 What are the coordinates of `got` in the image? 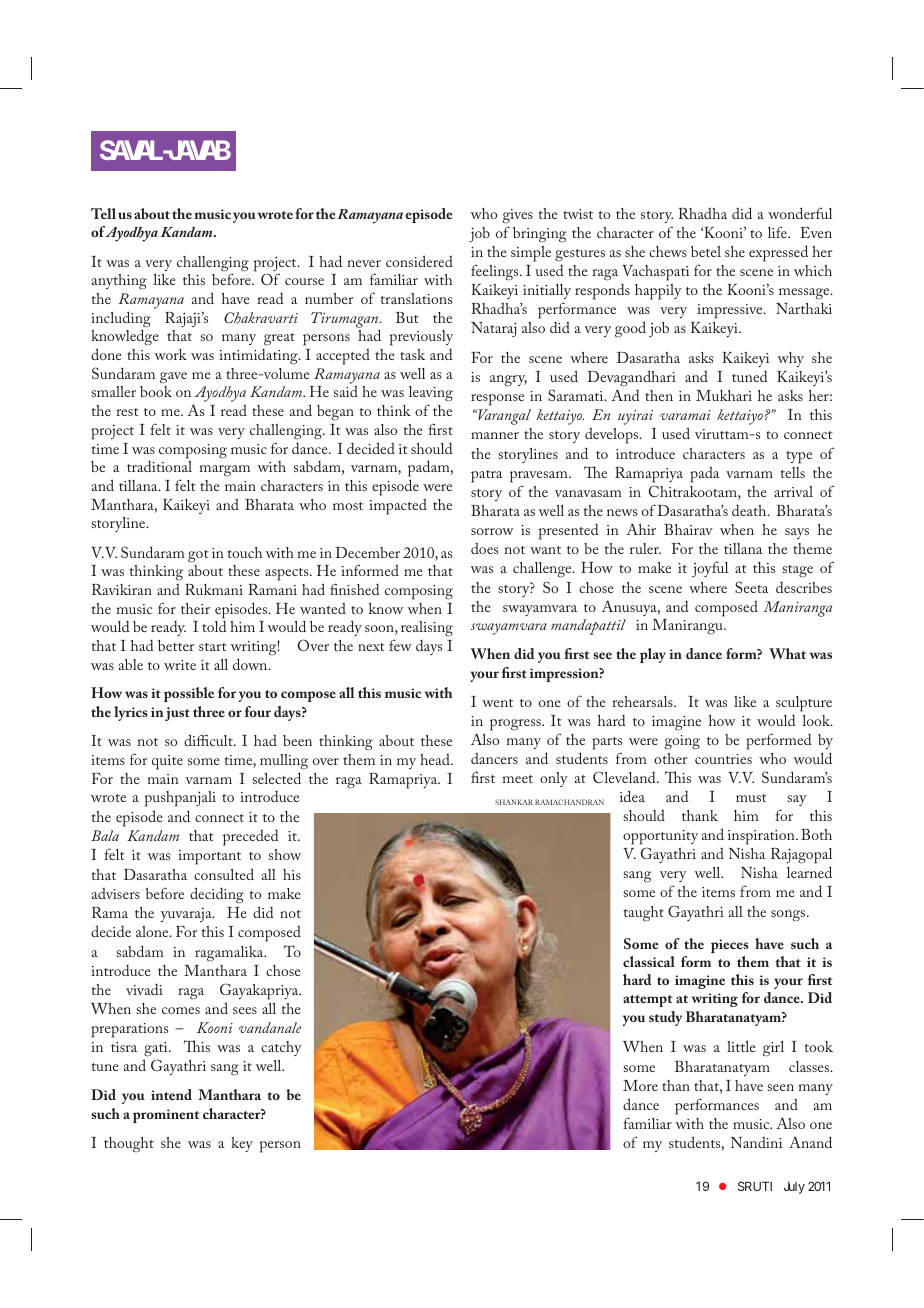 It's located at (198, 556).
